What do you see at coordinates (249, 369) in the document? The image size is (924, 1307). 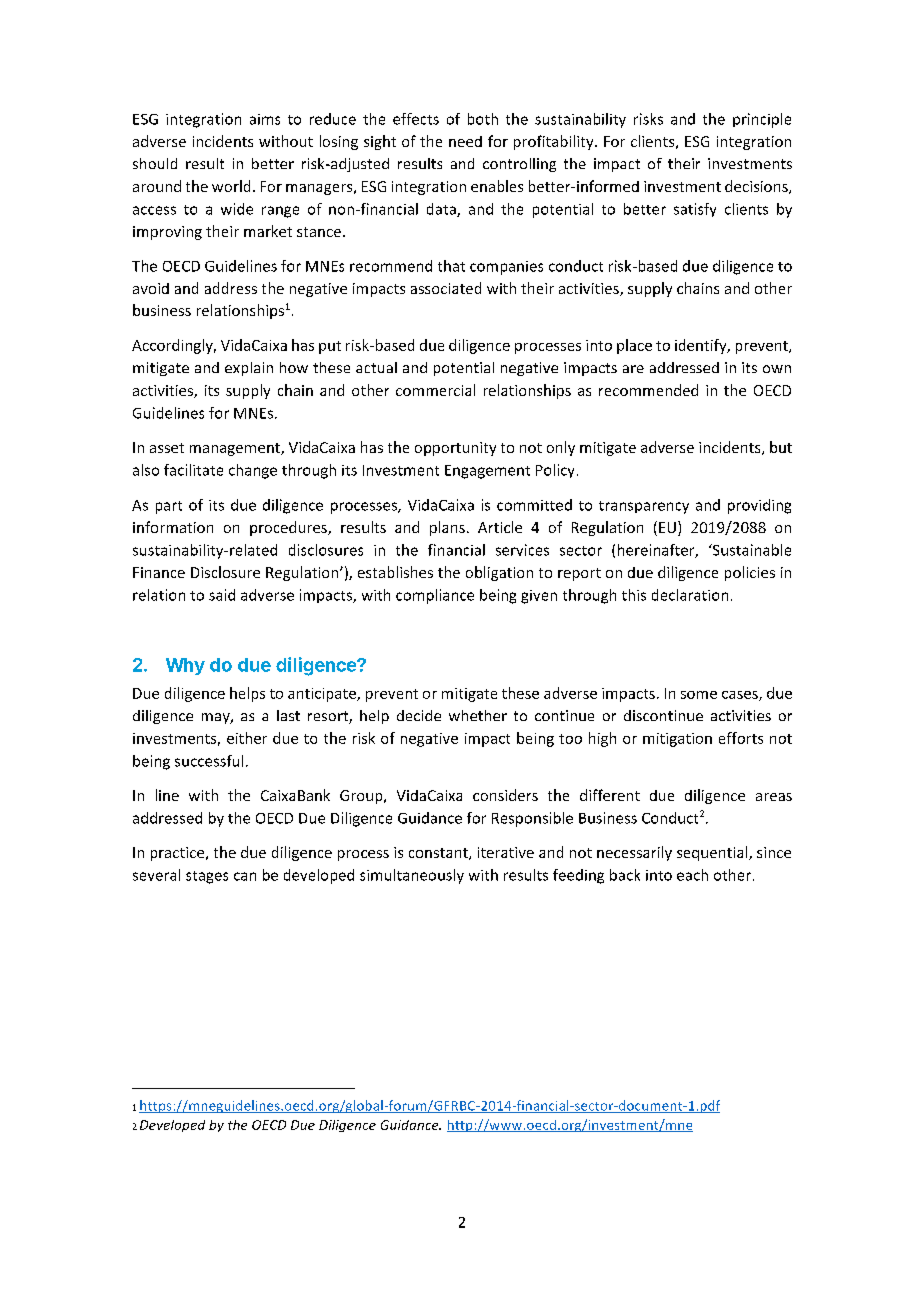 I see `explain` at bounding box center [249, 369].
